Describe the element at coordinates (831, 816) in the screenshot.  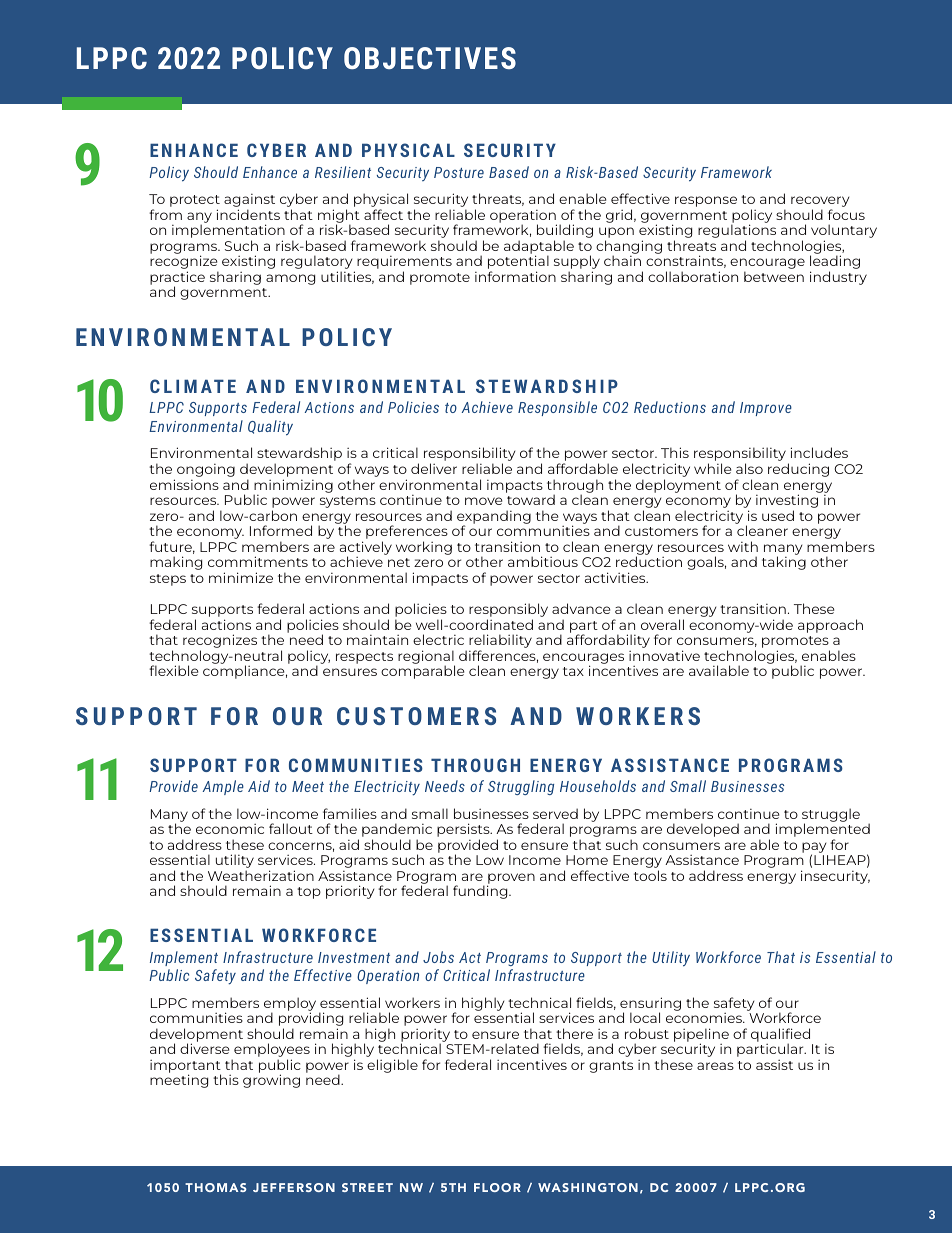
I see `struggle` at that location.
